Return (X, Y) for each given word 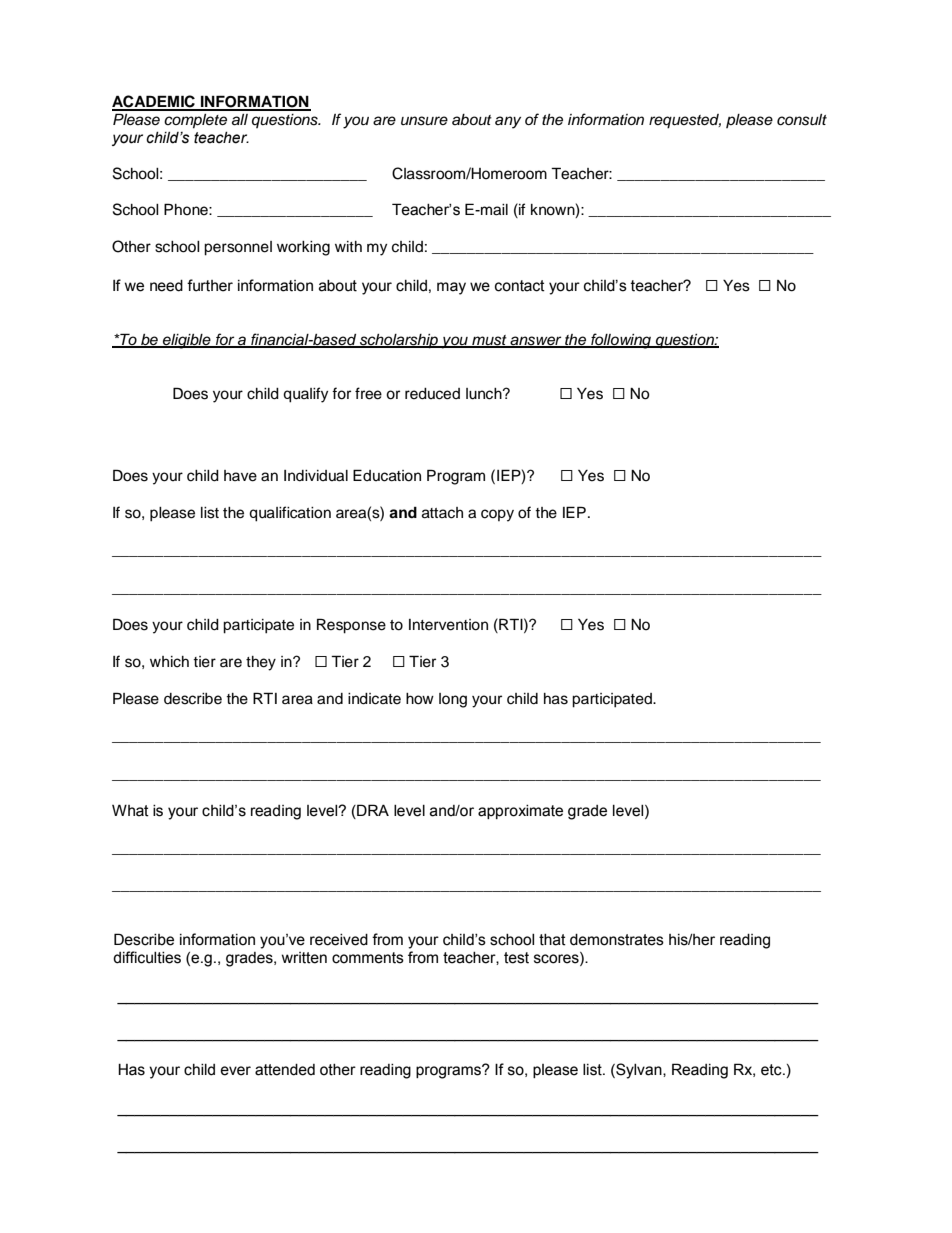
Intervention (448, 625)
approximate (520, 812)
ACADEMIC (154, 102)
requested (685, 121)
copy (497, 515)
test (516, 958)
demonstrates (617, 940)
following (621, 341)
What (130, 810)
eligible (187, 341)
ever (235, 1071)
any (508, 122)
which (169, 662)
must (489, 341)
